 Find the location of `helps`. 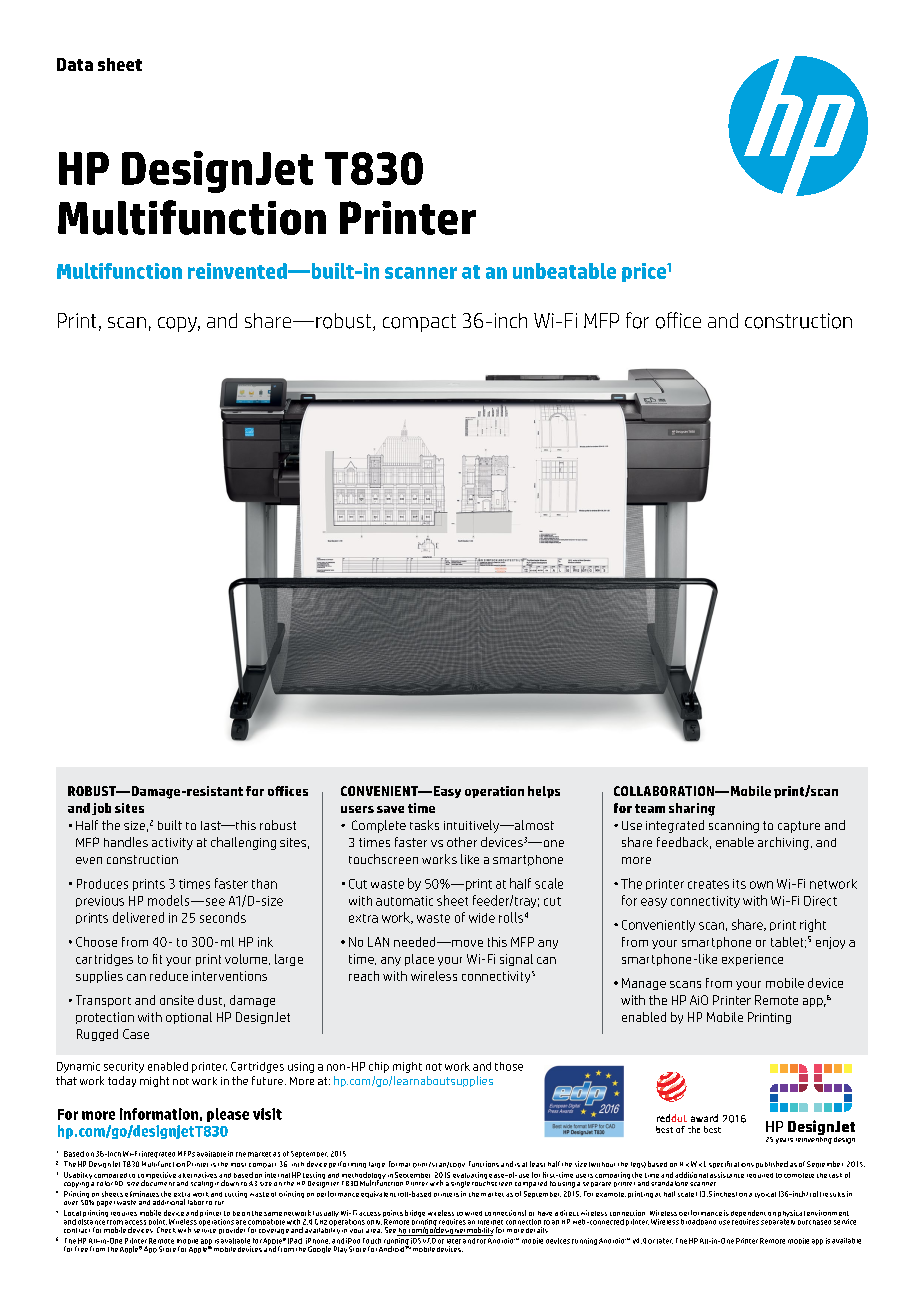

helps is located at coordinates (544, 792).
